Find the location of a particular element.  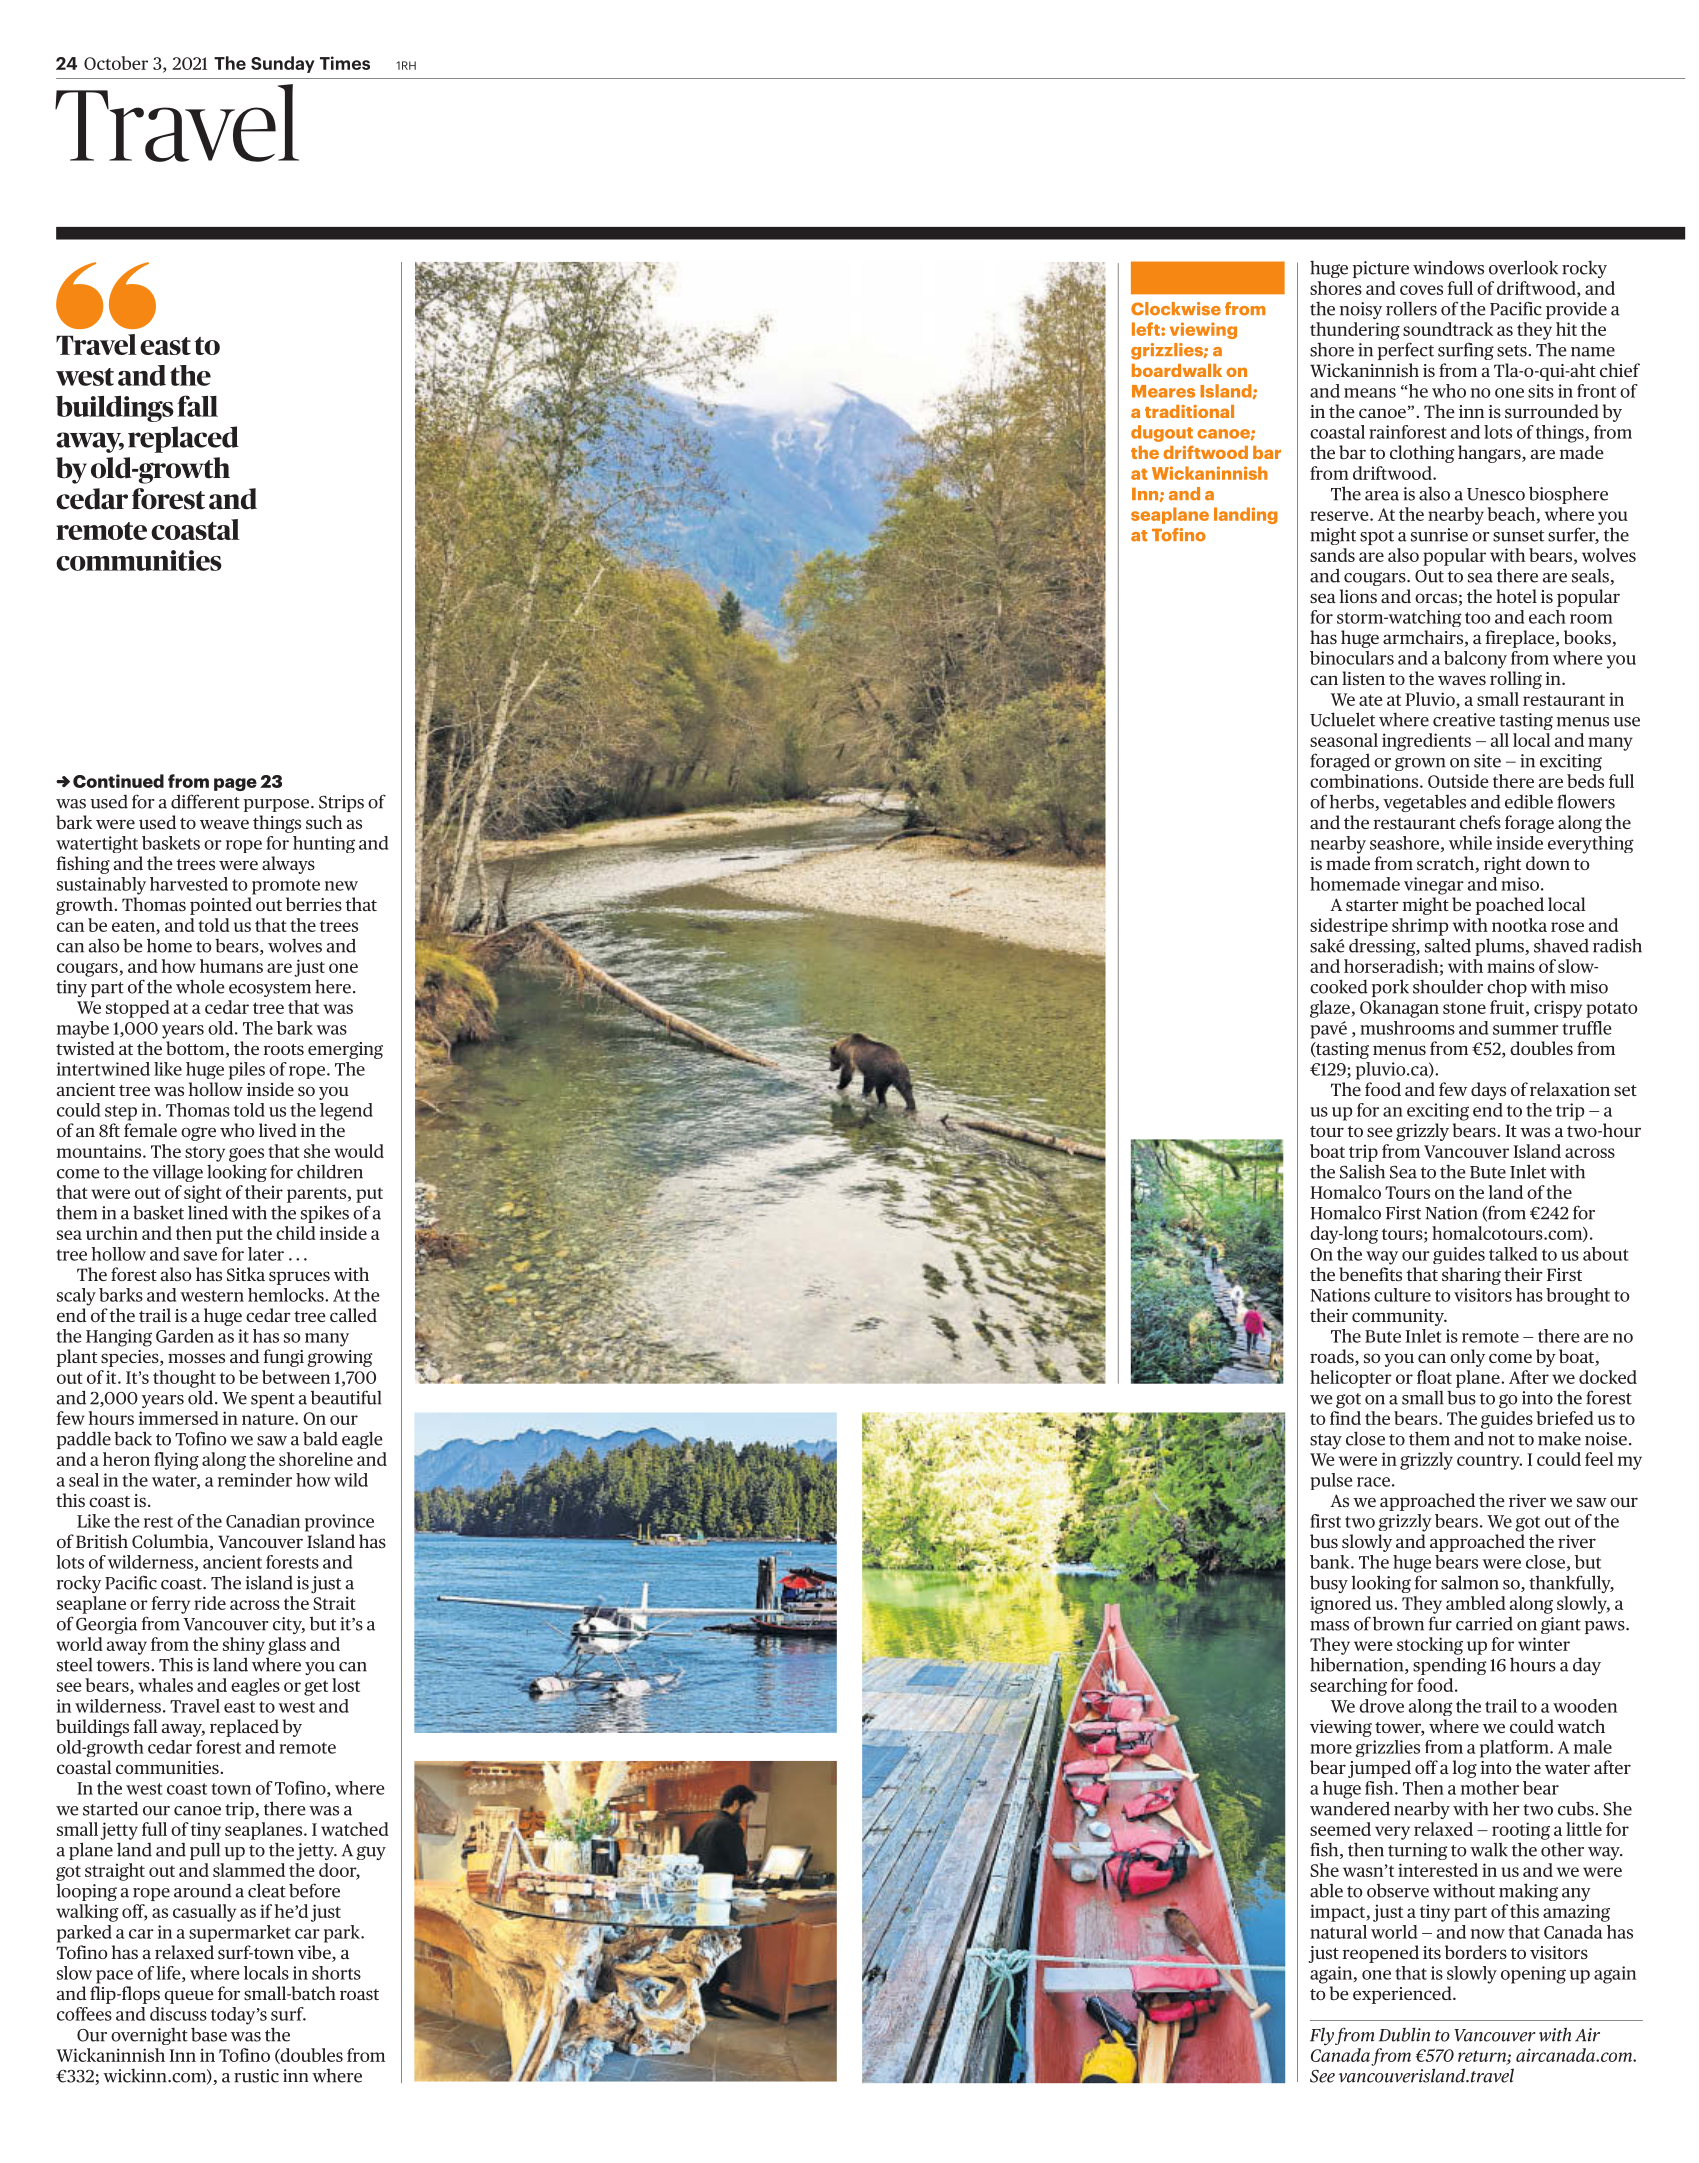

Clockwise is located at coordinates (1176, 309).
